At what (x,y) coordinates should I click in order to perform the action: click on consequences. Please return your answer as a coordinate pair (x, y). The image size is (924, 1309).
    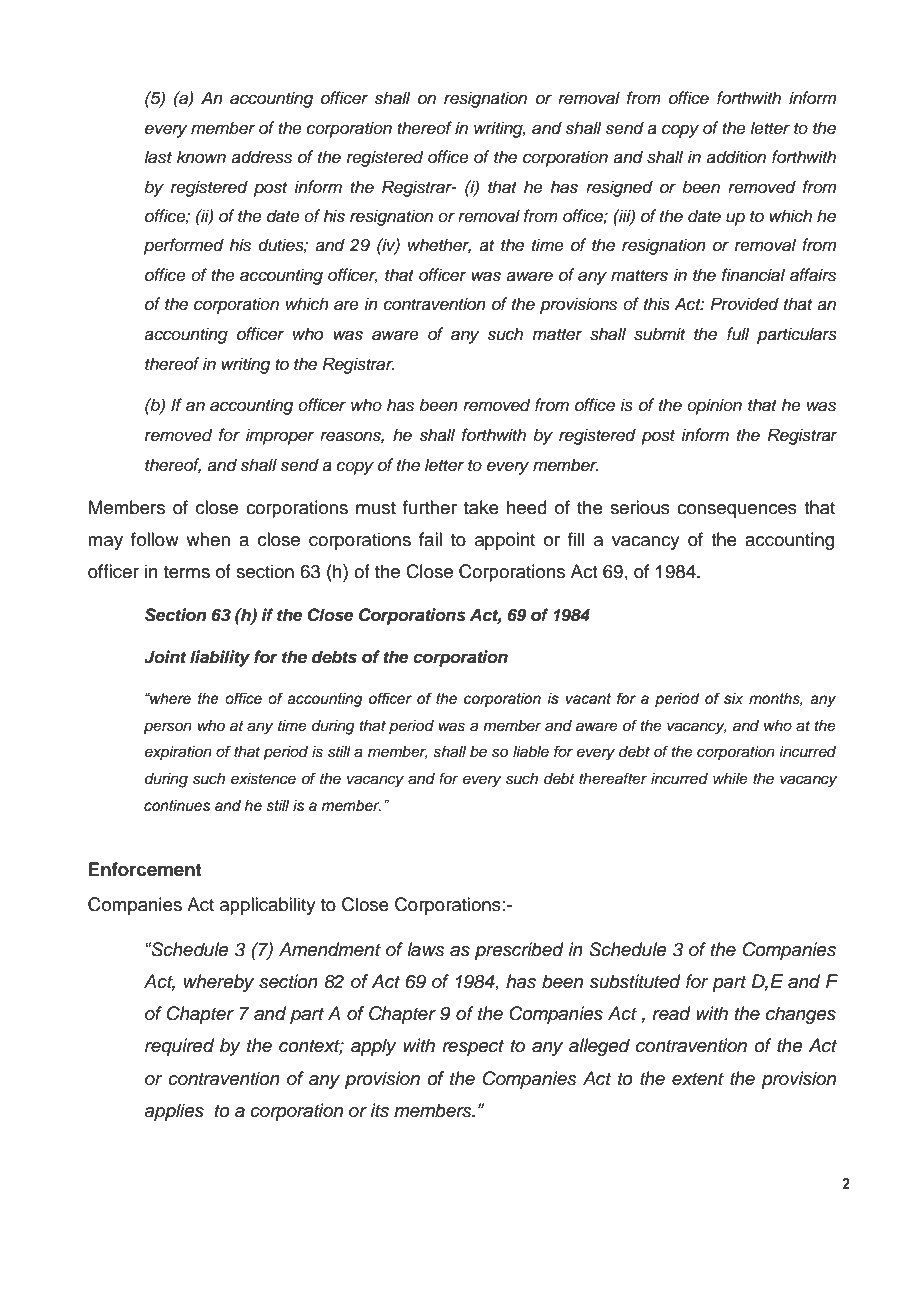
    Looking at the image, I should click on (737, 511).
